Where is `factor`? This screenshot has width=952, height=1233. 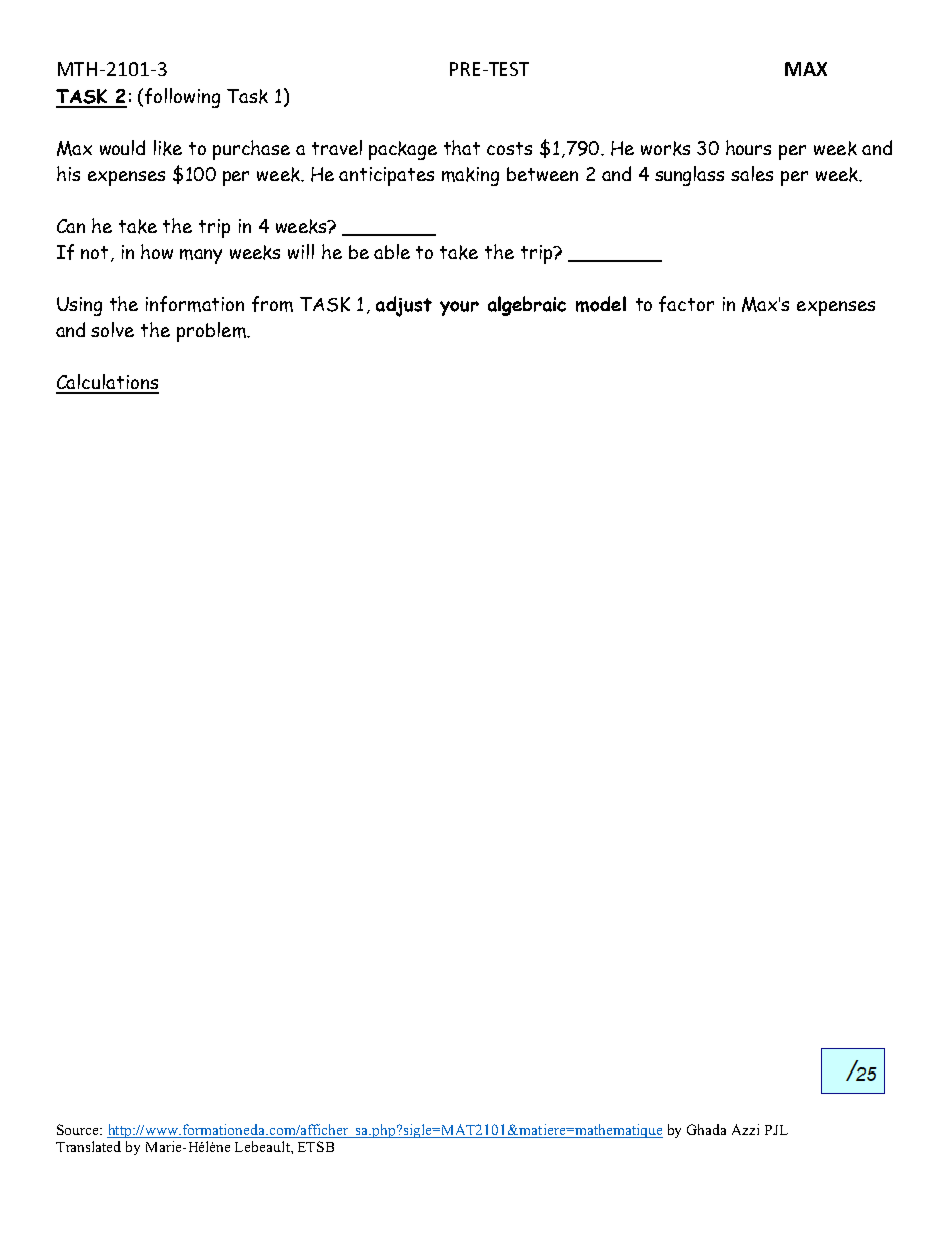
factor is located at coordinates (686, 304).
